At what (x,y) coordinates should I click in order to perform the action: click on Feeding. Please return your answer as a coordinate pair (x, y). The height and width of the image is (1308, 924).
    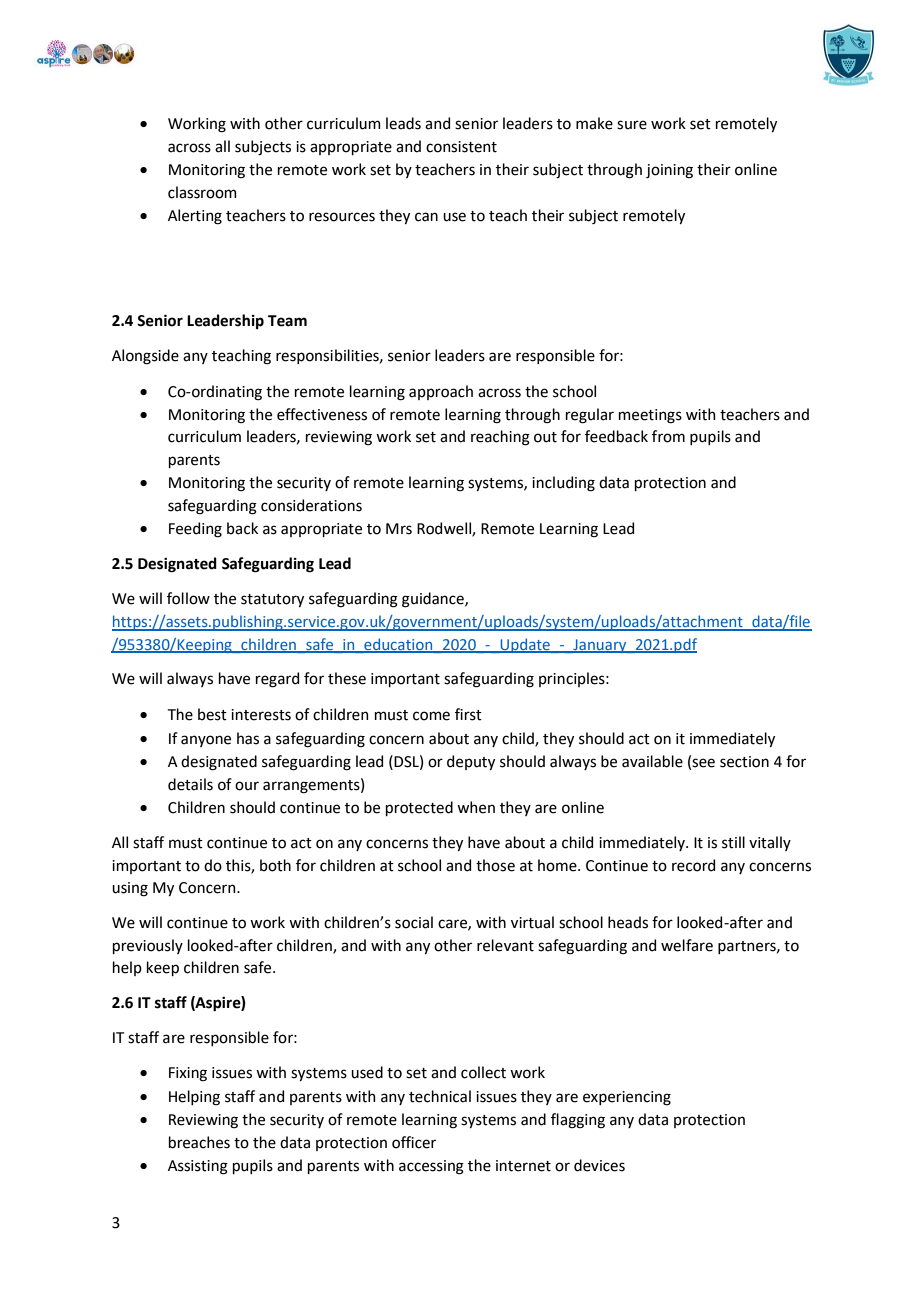
    Looking at the image, I should click on (195, 530).
